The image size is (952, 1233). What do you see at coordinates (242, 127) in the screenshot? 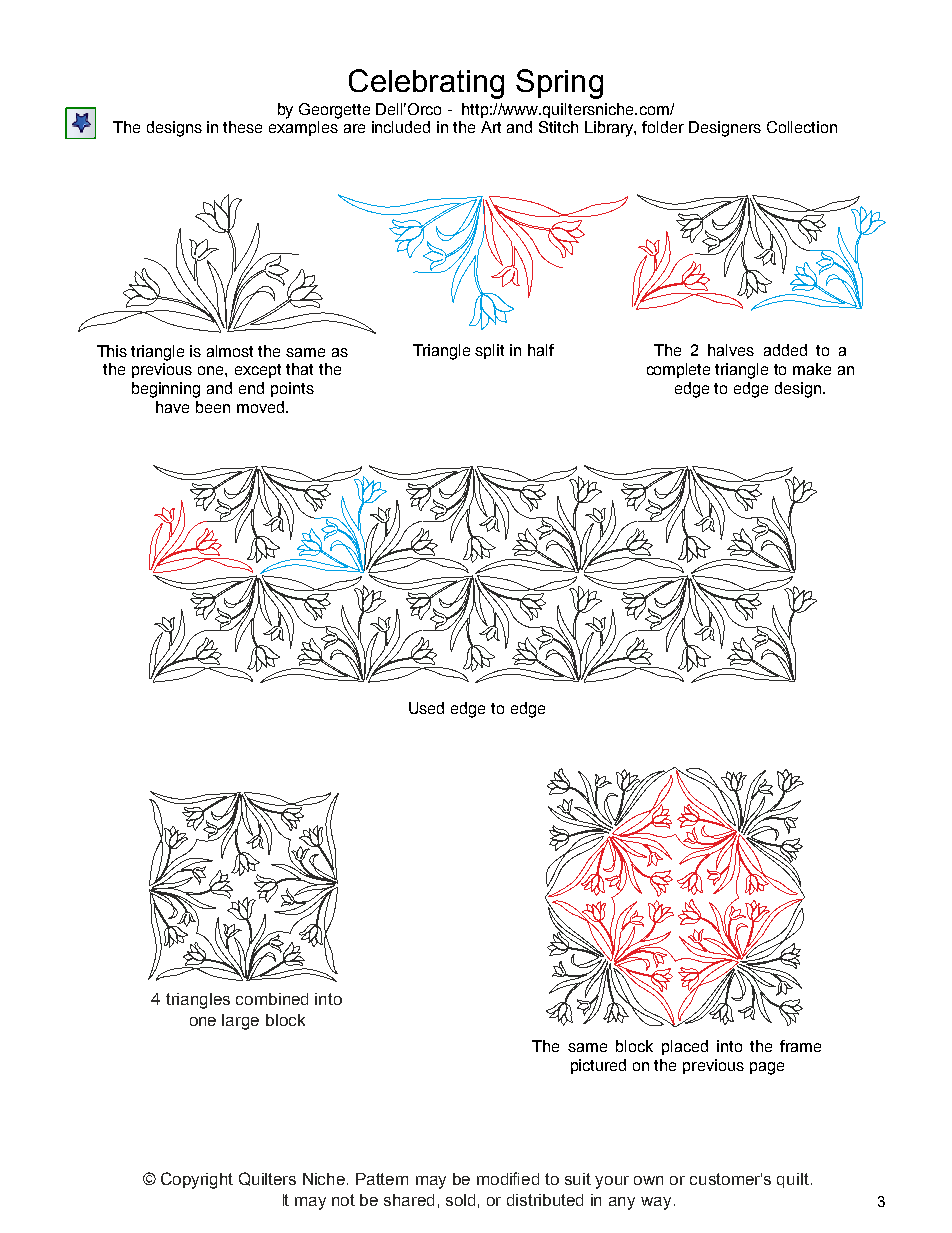
I see `these` at bounding box center [242, 127].
